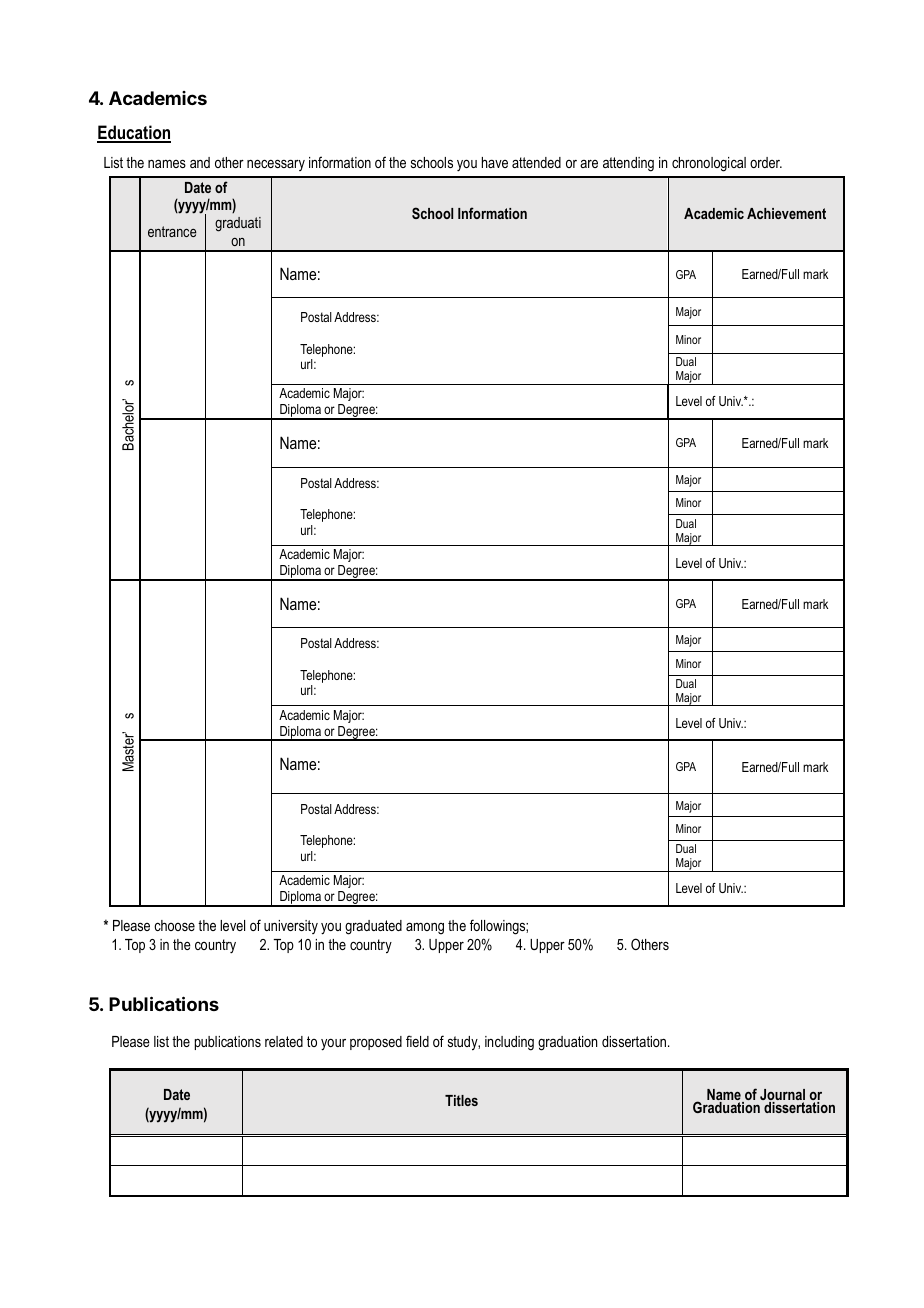 Image resolution: width=924 pixels, height=1308 pixels. I want to click on related, so click(284, 1041).
